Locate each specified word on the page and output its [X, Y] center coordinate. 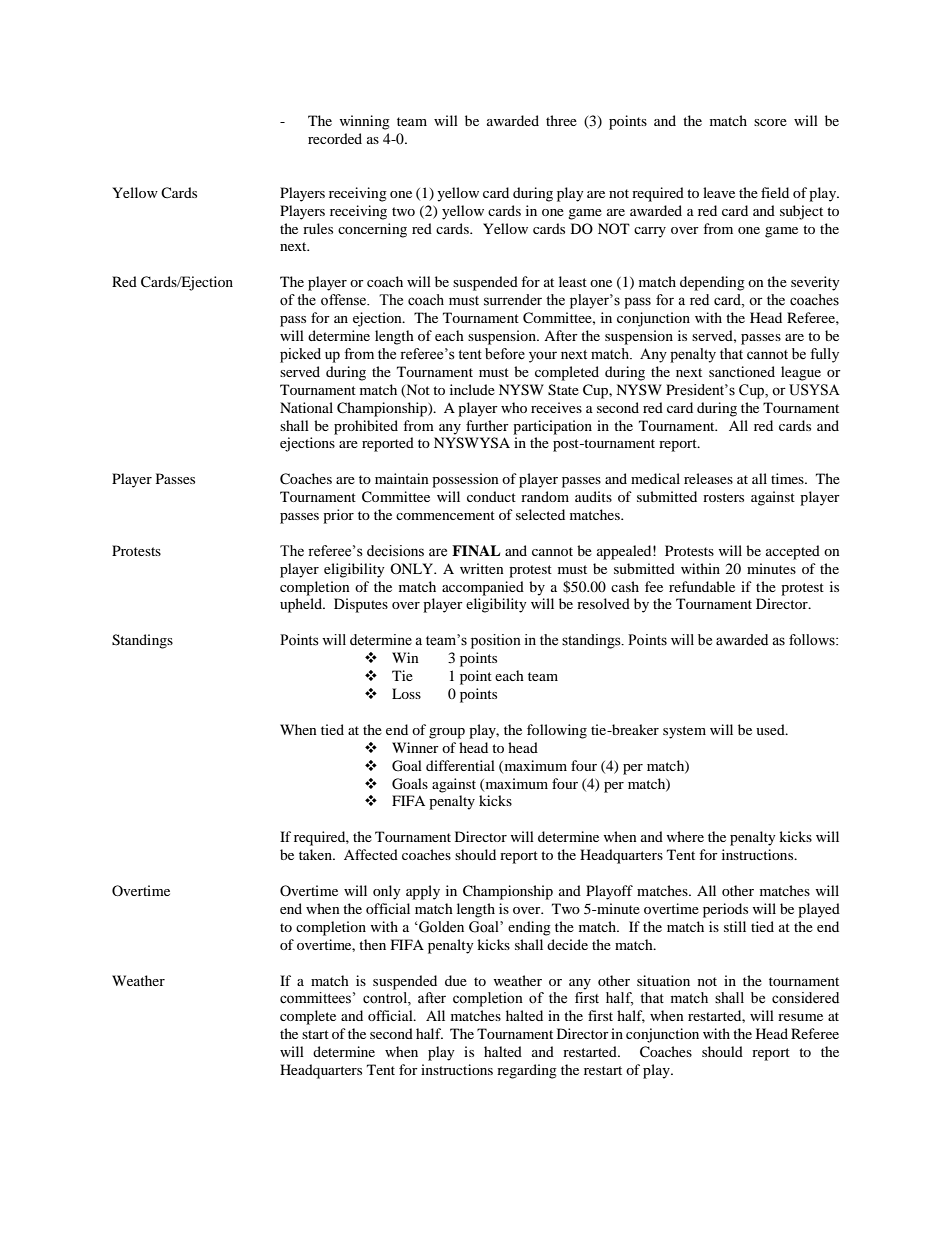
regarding [527, 1071]
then [372, 944]
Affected [371, 854]
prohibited [366, 427]
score [770, 122]
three [561, 120]
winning [364, 122]
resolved [603, 603]
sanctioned [742, 371]
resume [800, 1017]
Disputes [361, 605]
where [685, 836]
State [563, 390]
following [557, 731]
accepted [793, 552]
